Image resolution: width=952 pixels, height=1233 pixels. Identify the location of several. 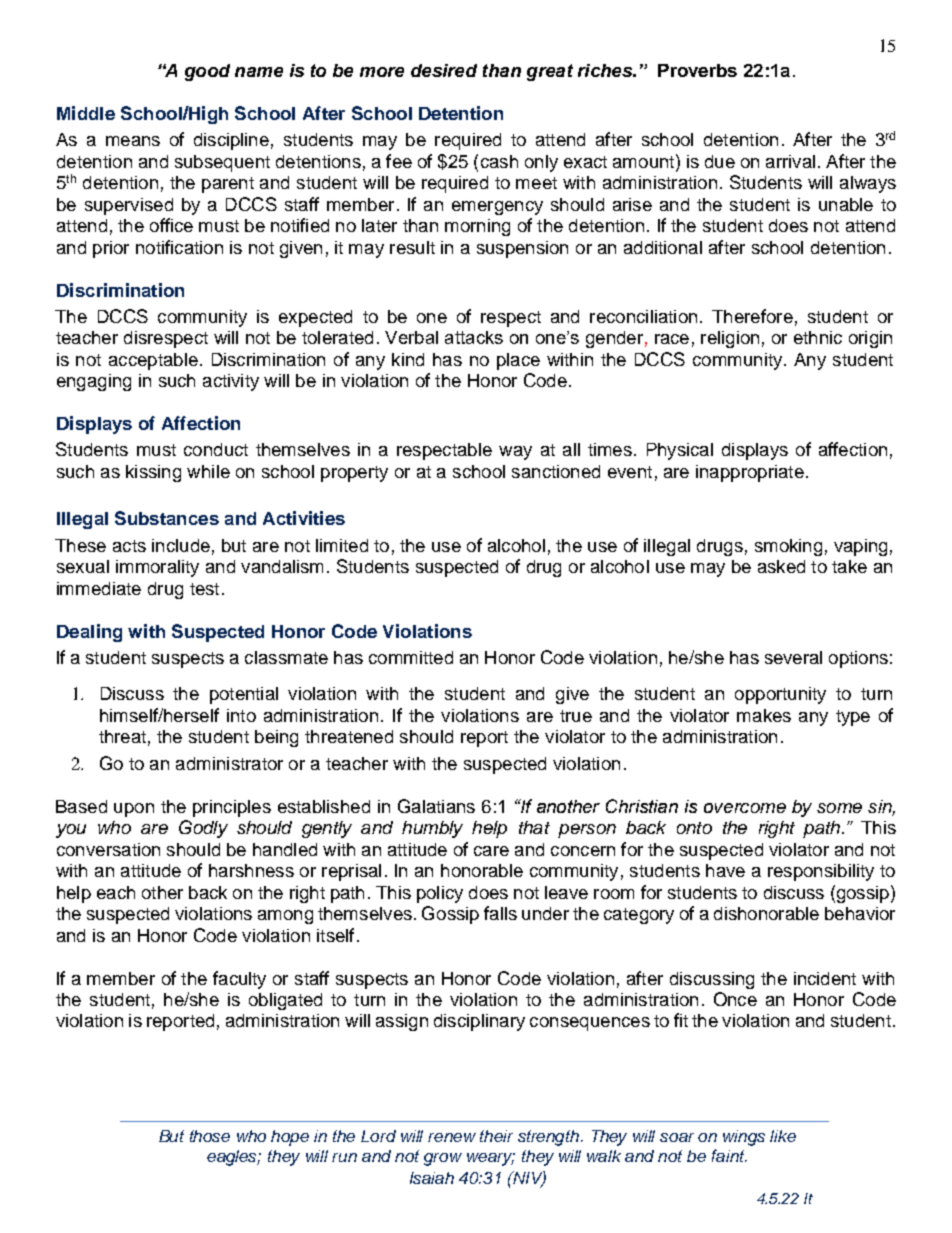
(793, 657).
